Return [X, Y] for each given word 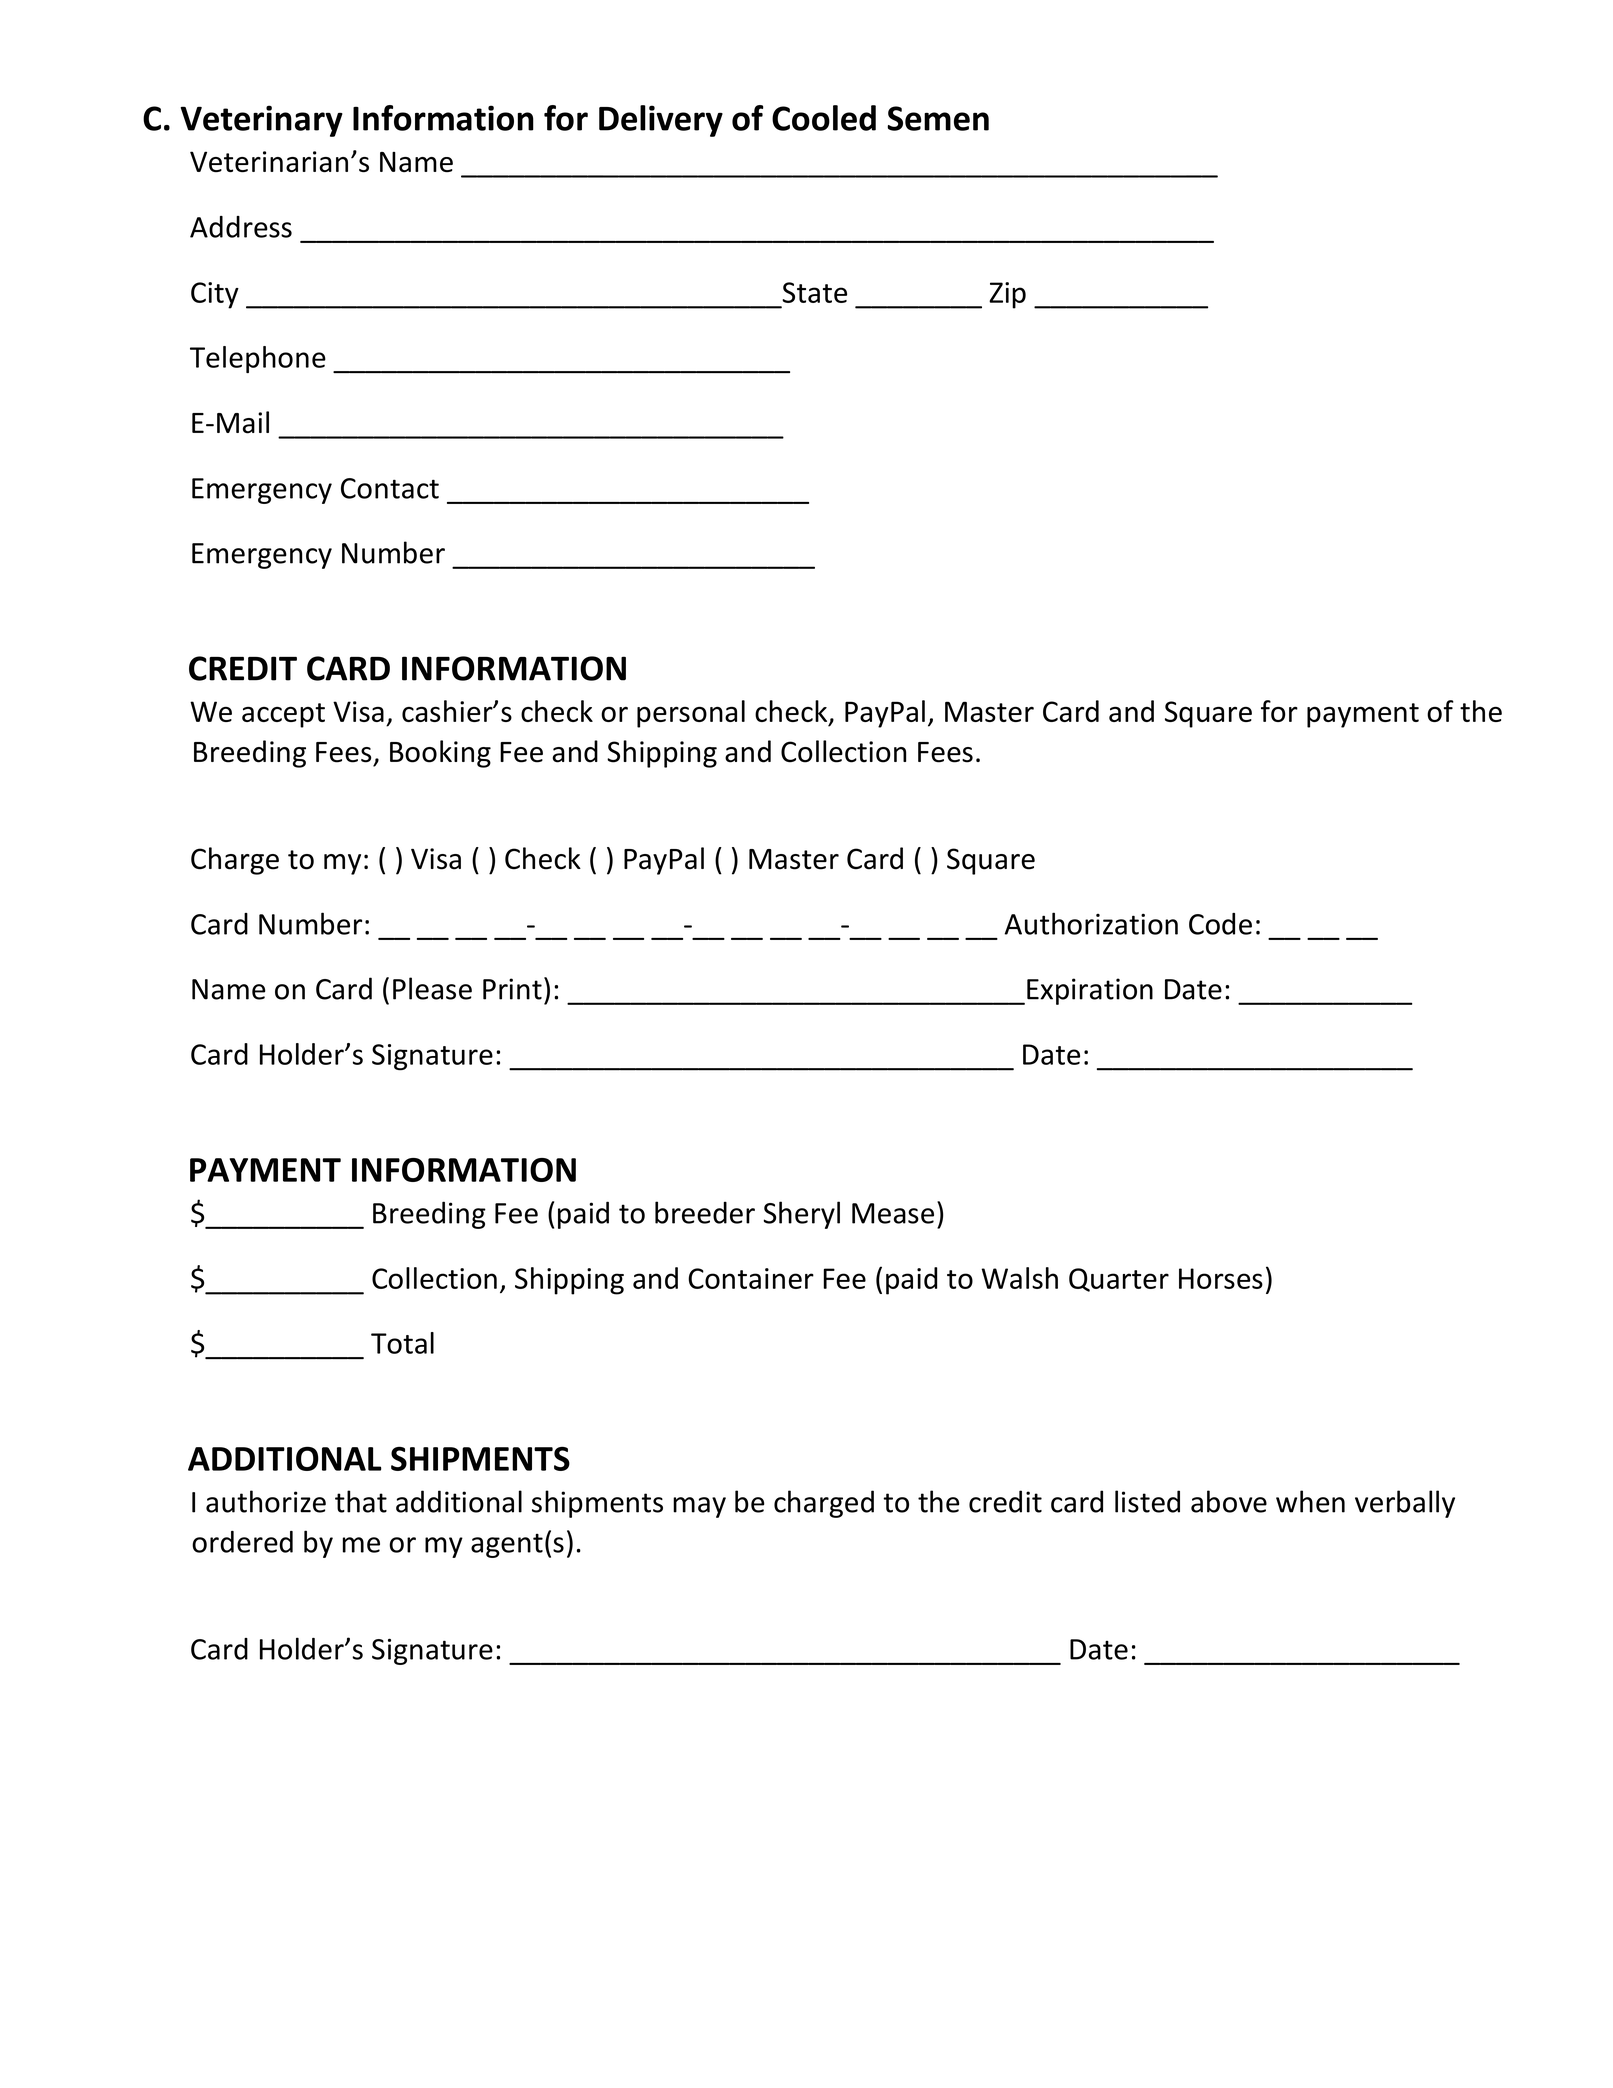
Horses [1221, 1278]
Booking [440, 754]
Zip [1007, 295]
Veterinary [261, 121]
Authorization [1091, 923]
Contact [390, 488]
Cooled [824, 118]
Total [402, 1343]
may [699, 1507]
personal [691, 714]
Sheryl [802, 1215]
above [1229, 1501]
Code [1220, 924]
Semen [938, 118]
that [361, 1501]
